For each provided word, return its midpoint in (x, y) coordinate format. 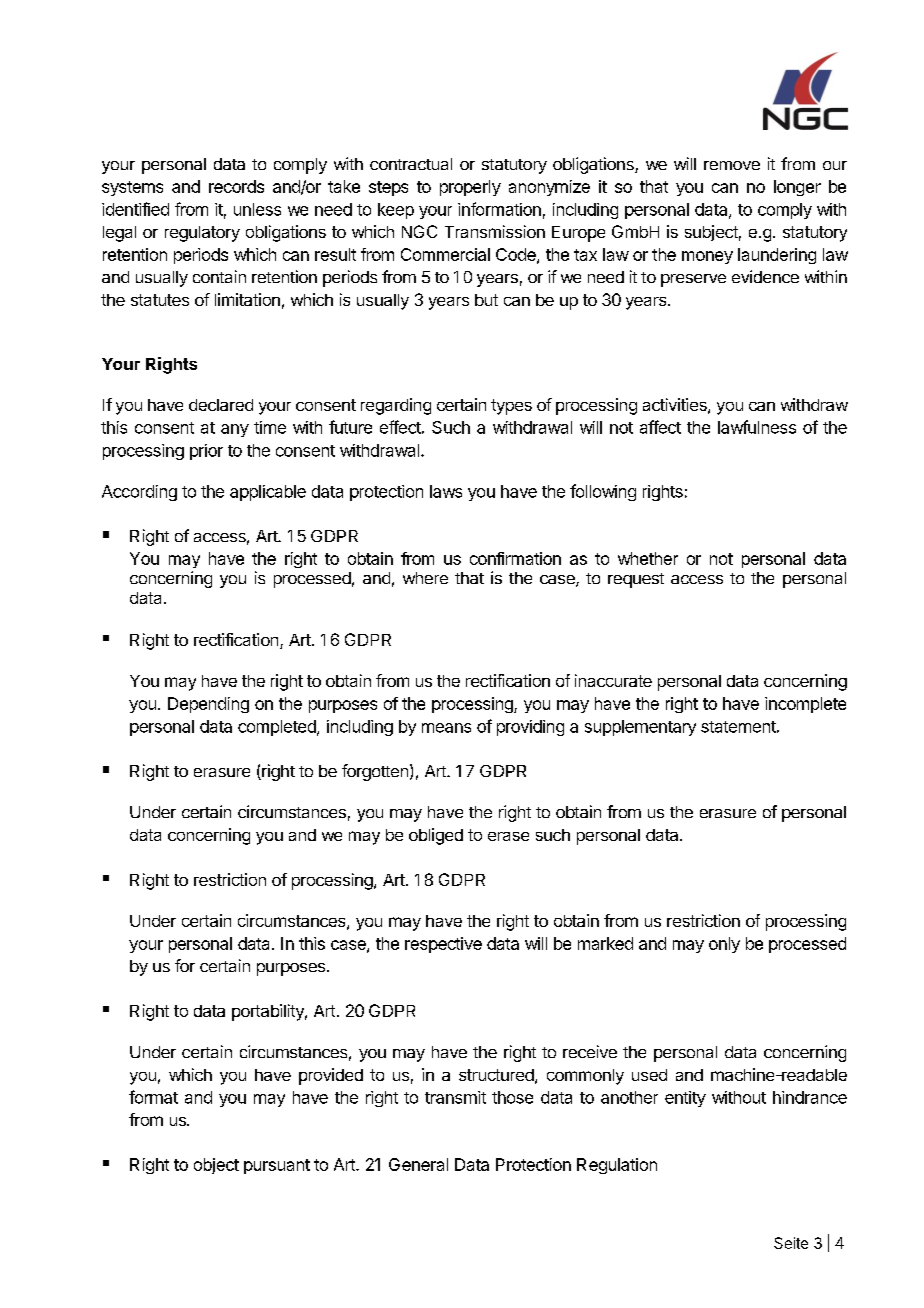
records (236, 186)
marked (605, 943)
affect (660, 427)
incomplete (805, 705)
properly (470, 188)
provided (331, 1076)
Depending (208, 705)
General (418, 1164)
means (446, 728)
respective (443, 945)
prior (206, 452)
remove (732, 165)
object (216, 1166)
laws (446, 491)
